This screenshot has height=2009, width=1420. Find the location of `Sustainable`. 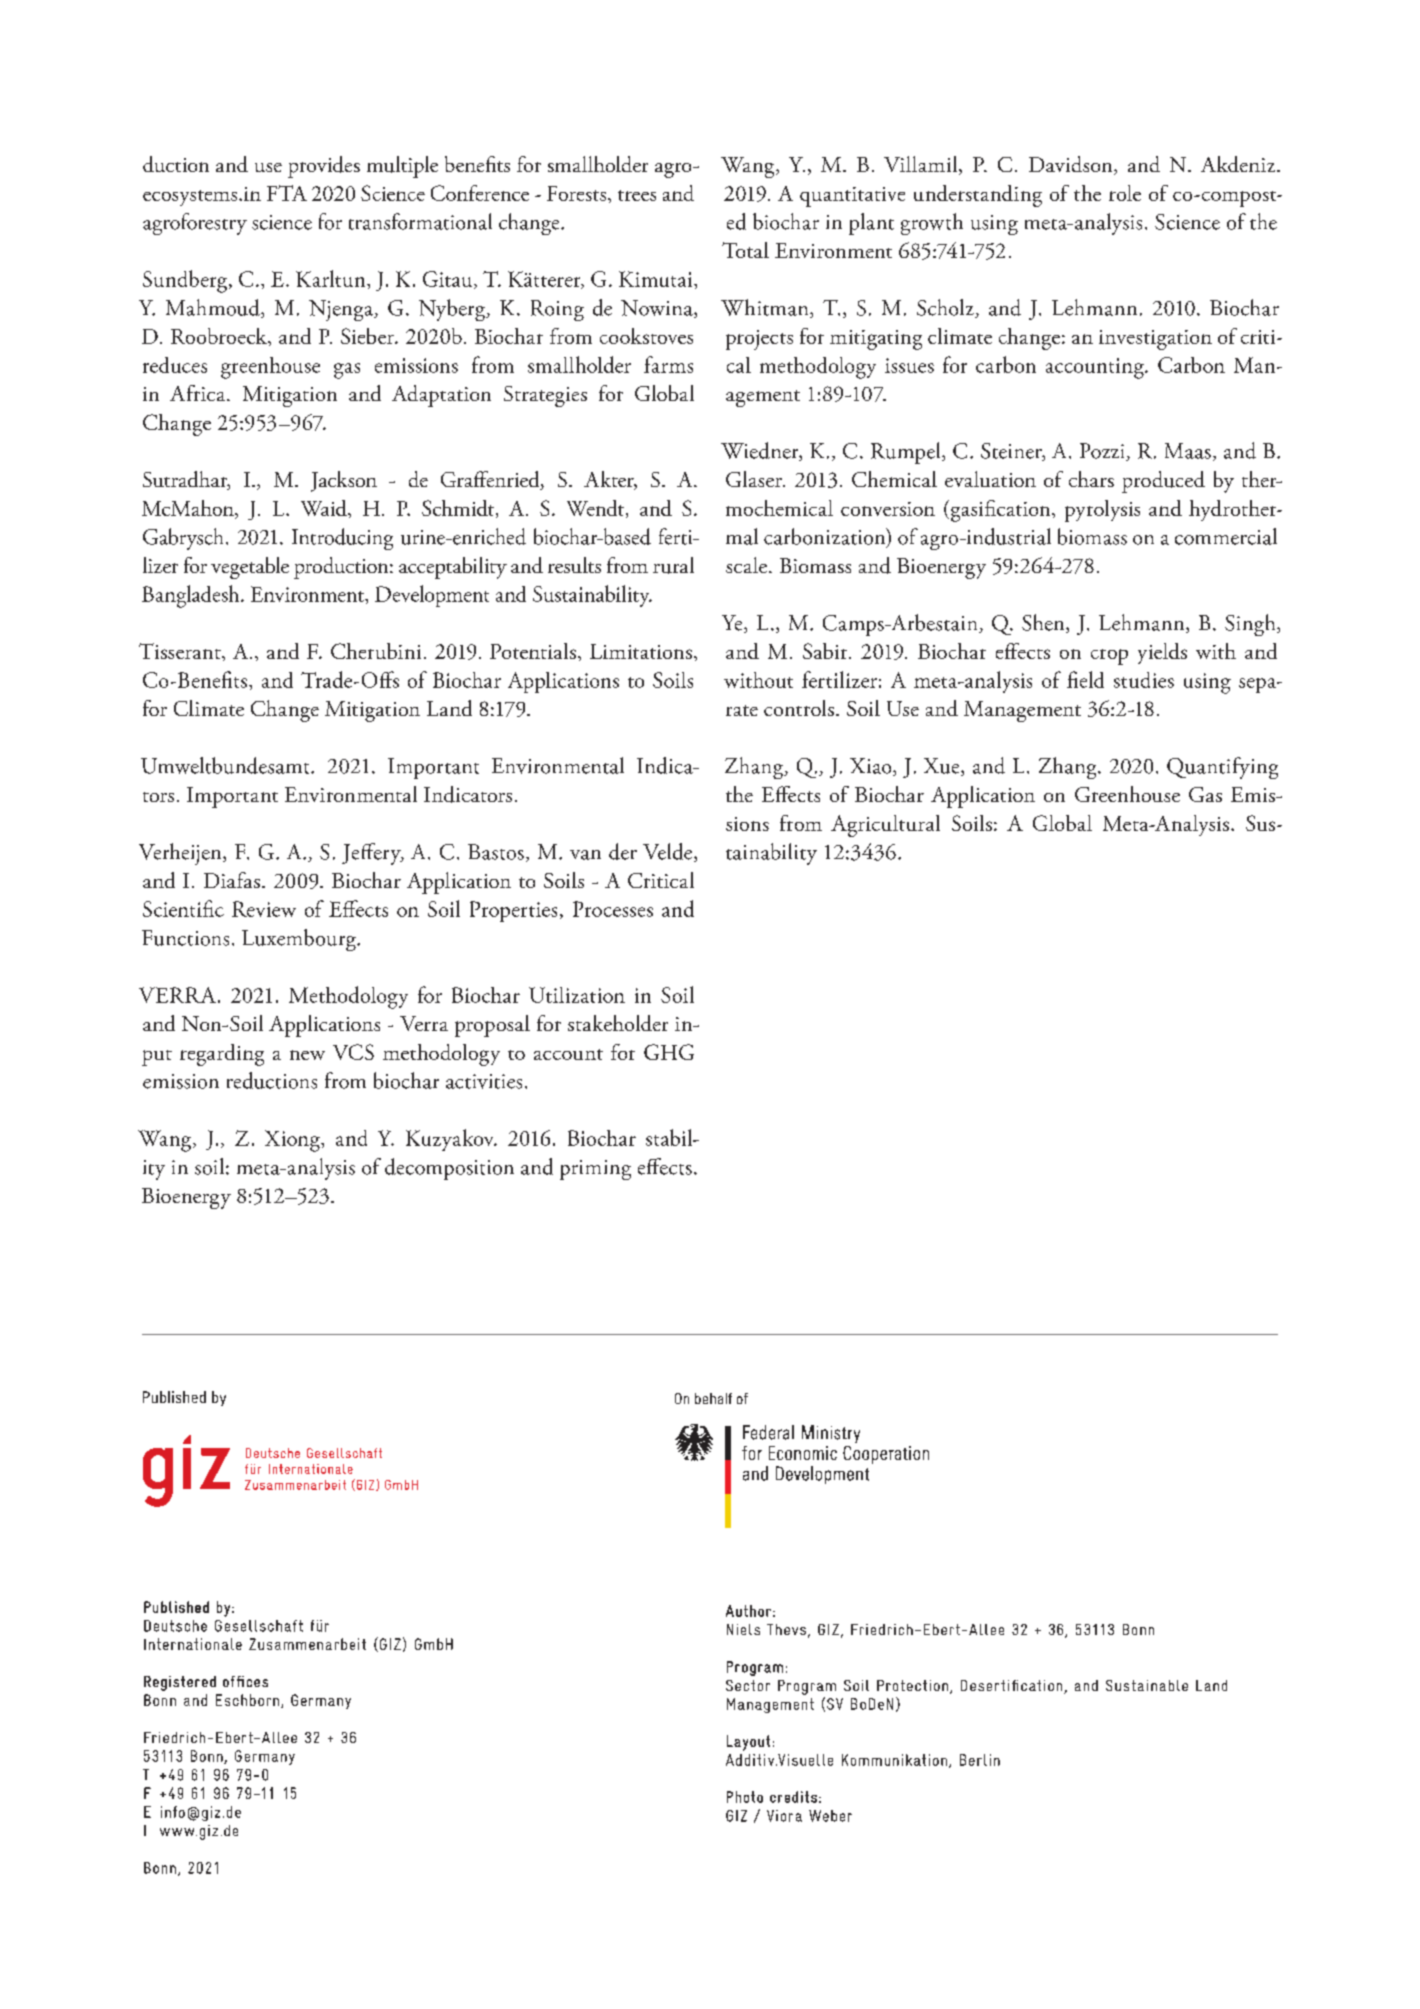

Sustainable is located at coordinates (1147, 1685).
